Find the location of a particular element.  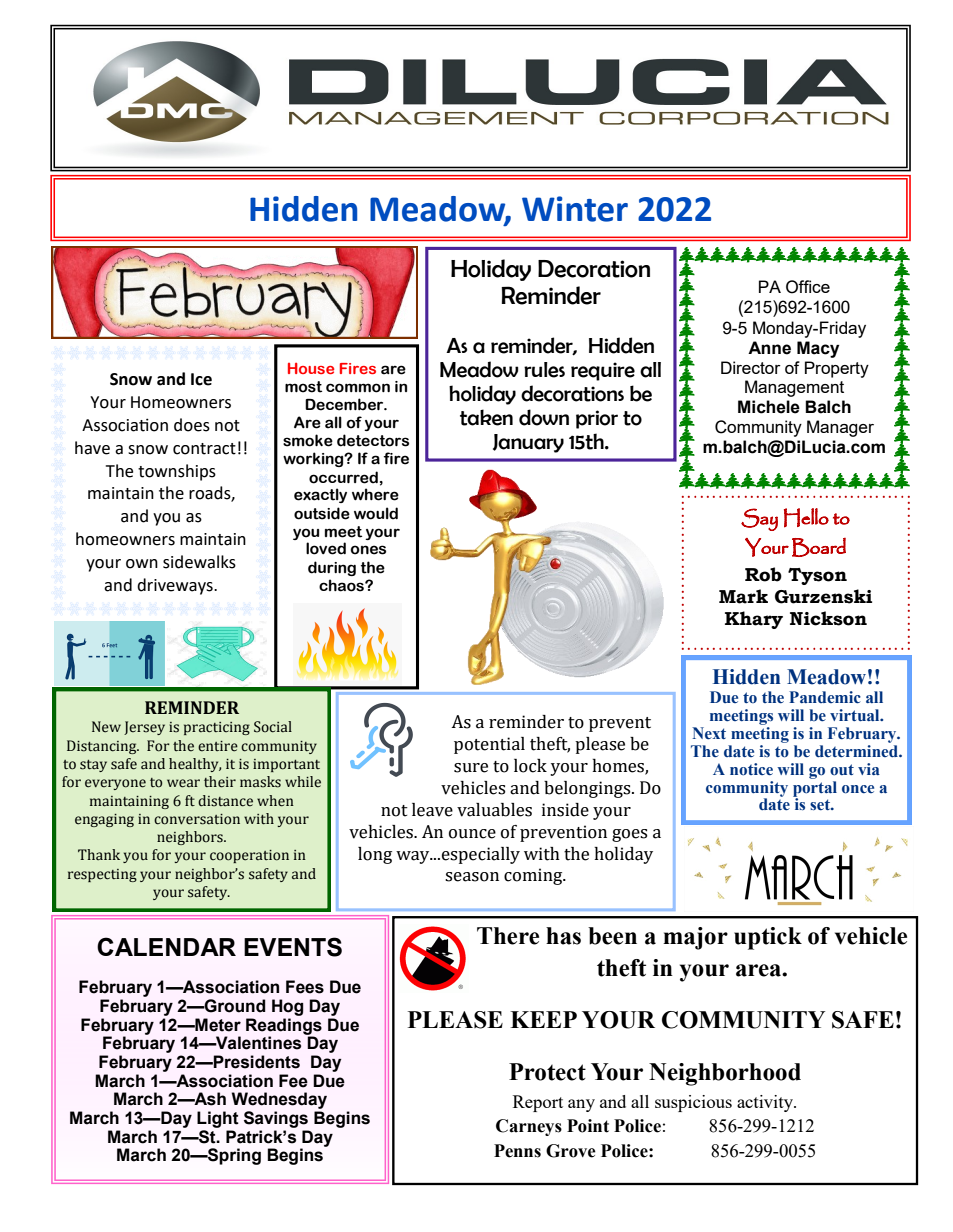

Office is located at coordinates (808, 287).
